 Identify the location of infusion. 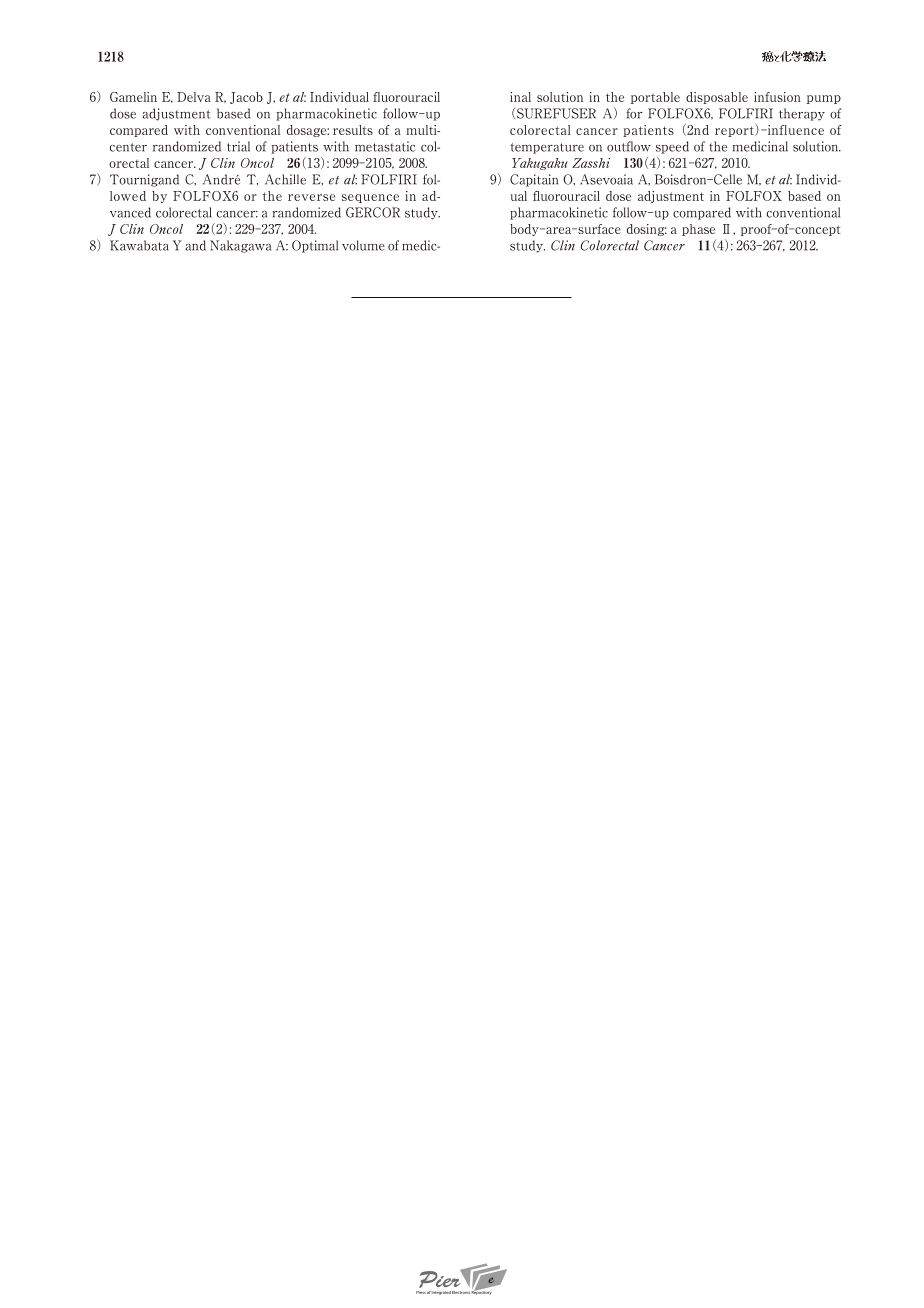
(777, 97).
